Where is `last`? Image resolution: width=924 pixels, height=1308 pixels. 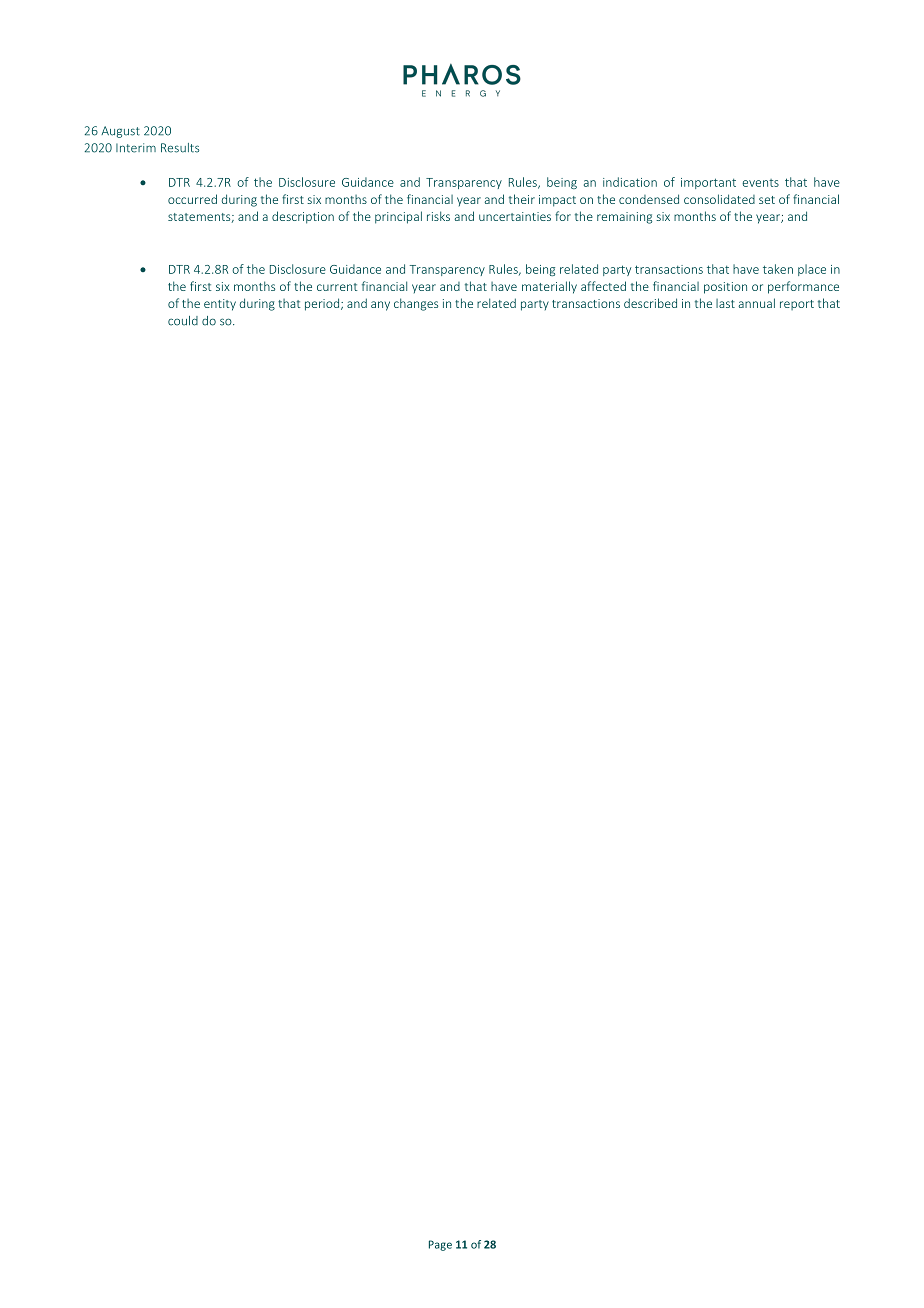 last is located at coordinates (725, 303).
